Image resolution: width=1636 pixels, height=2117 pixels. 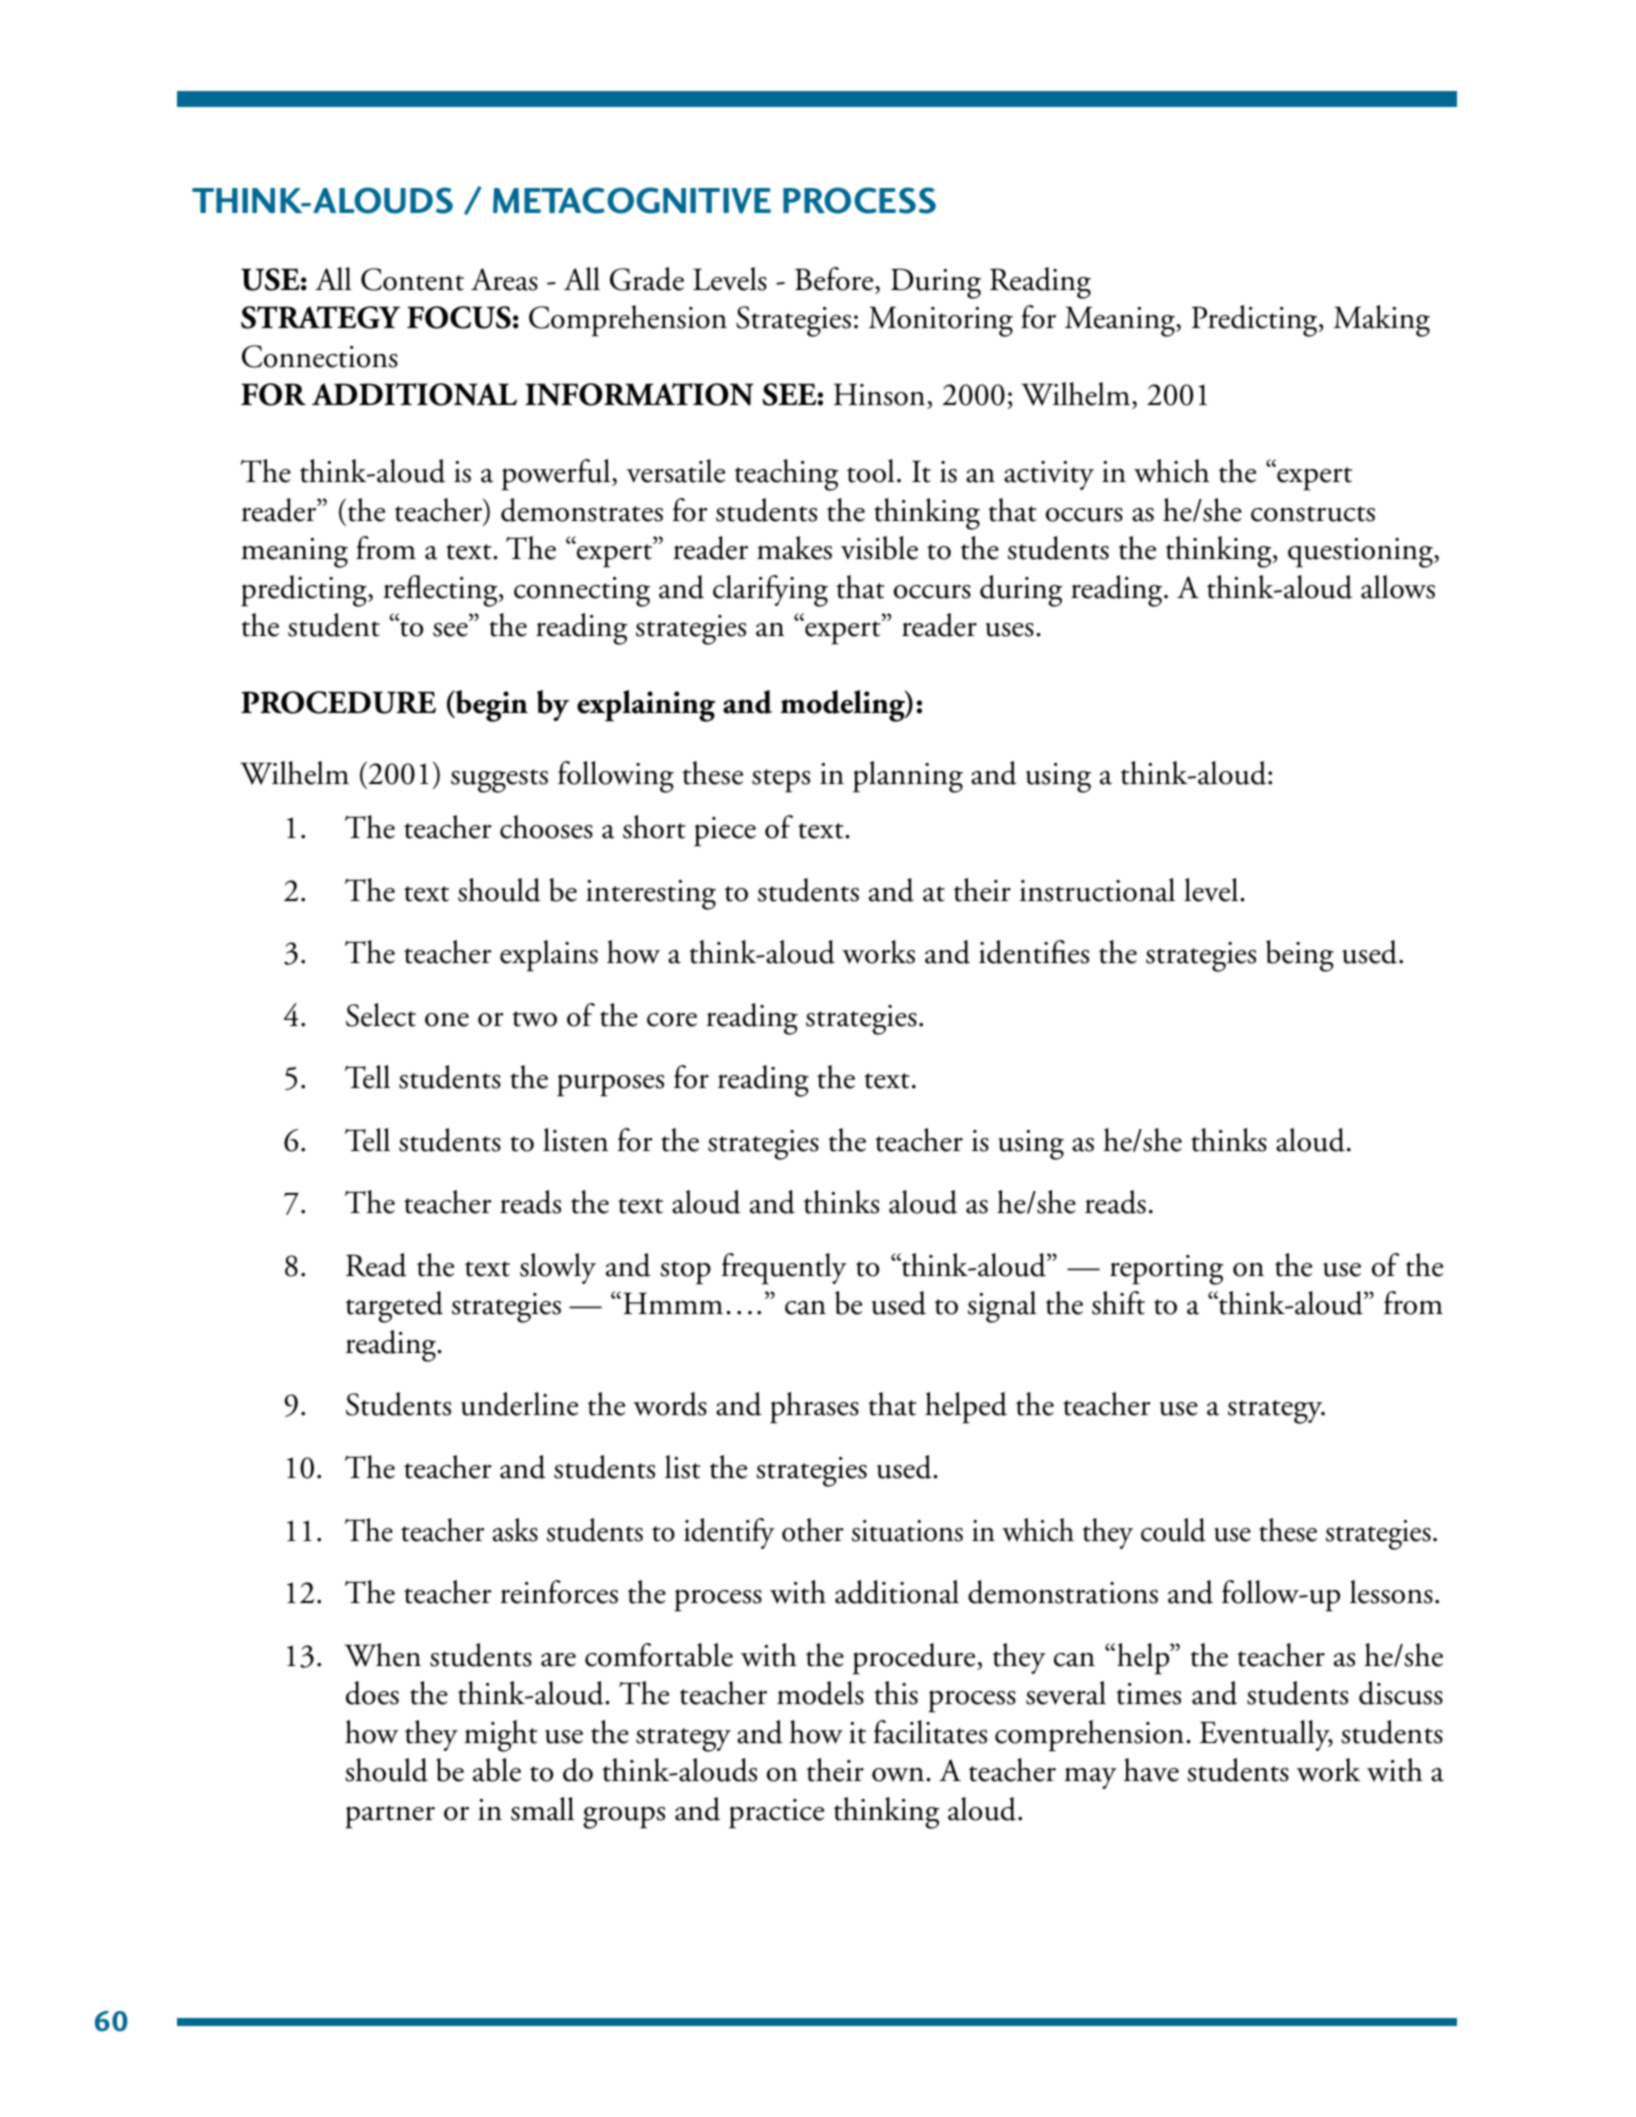 What do you see at coordinates (501, 1736) in the screenshot?
I see `might` at bounding box center [501, 1736].
